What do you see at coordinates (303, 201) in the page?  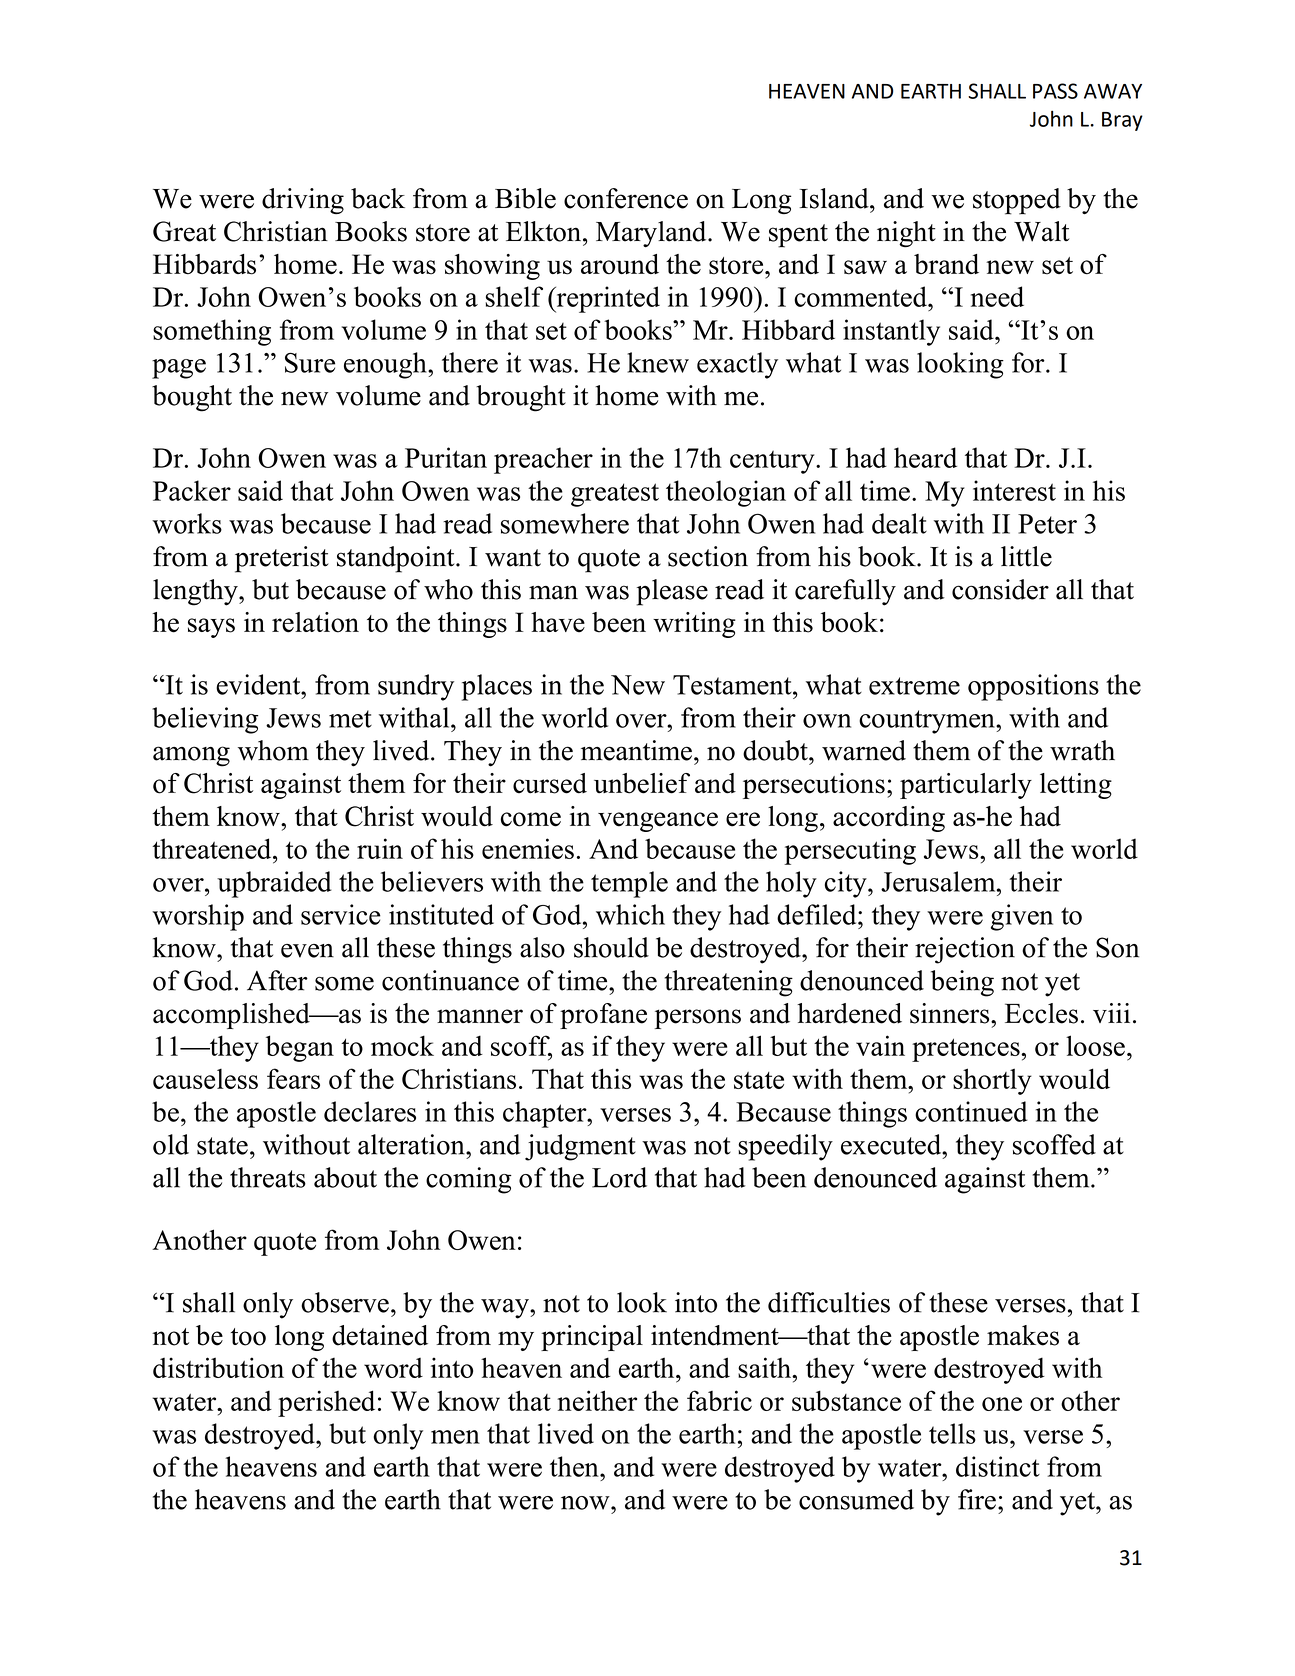 I see `driving` at bounding box center [303, 201].
